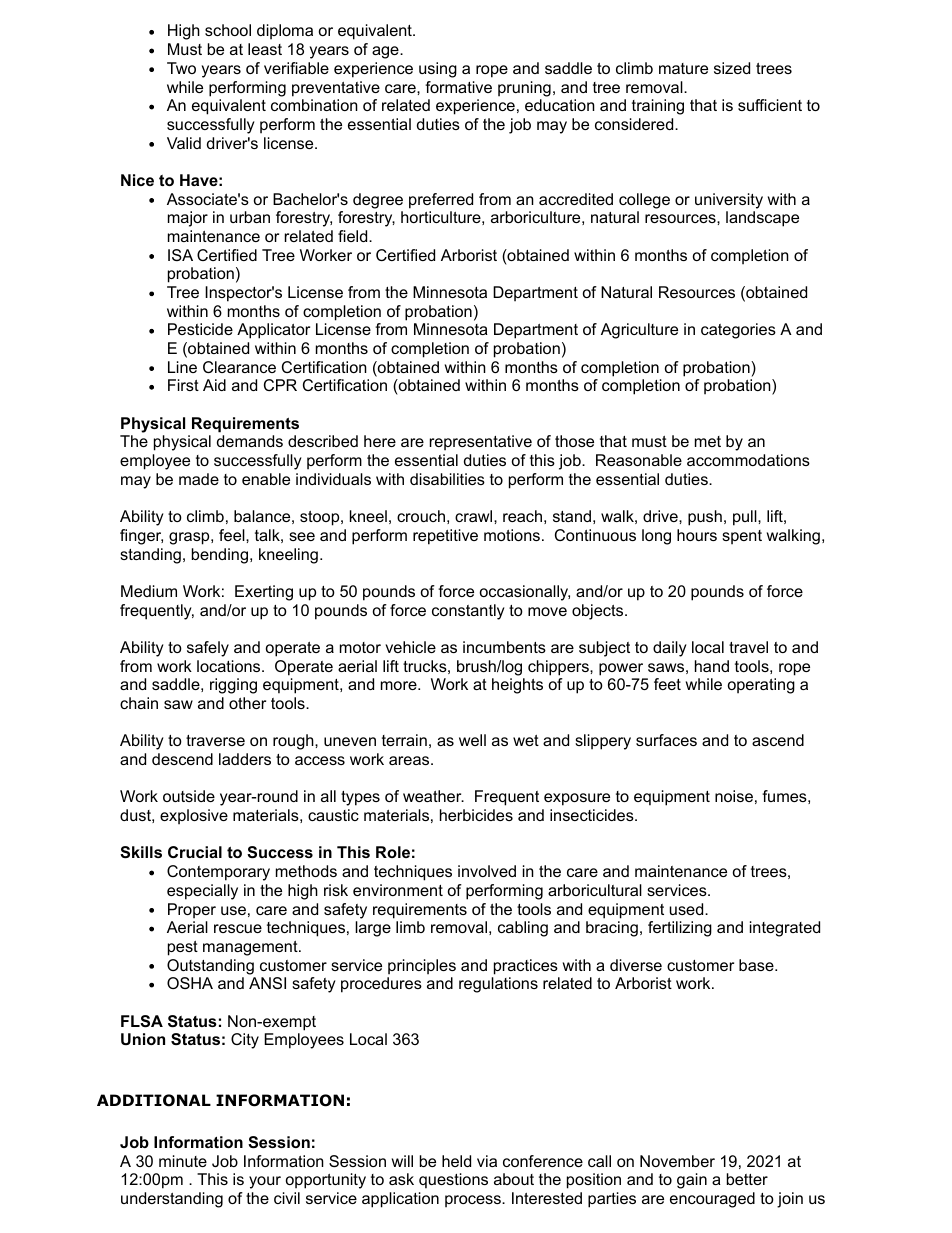 This screenshot has width=952, height=1233. What do you see at coordinates (468, 612) in the screenshot?
I see `constantly` at bounding box center [468, 612].
